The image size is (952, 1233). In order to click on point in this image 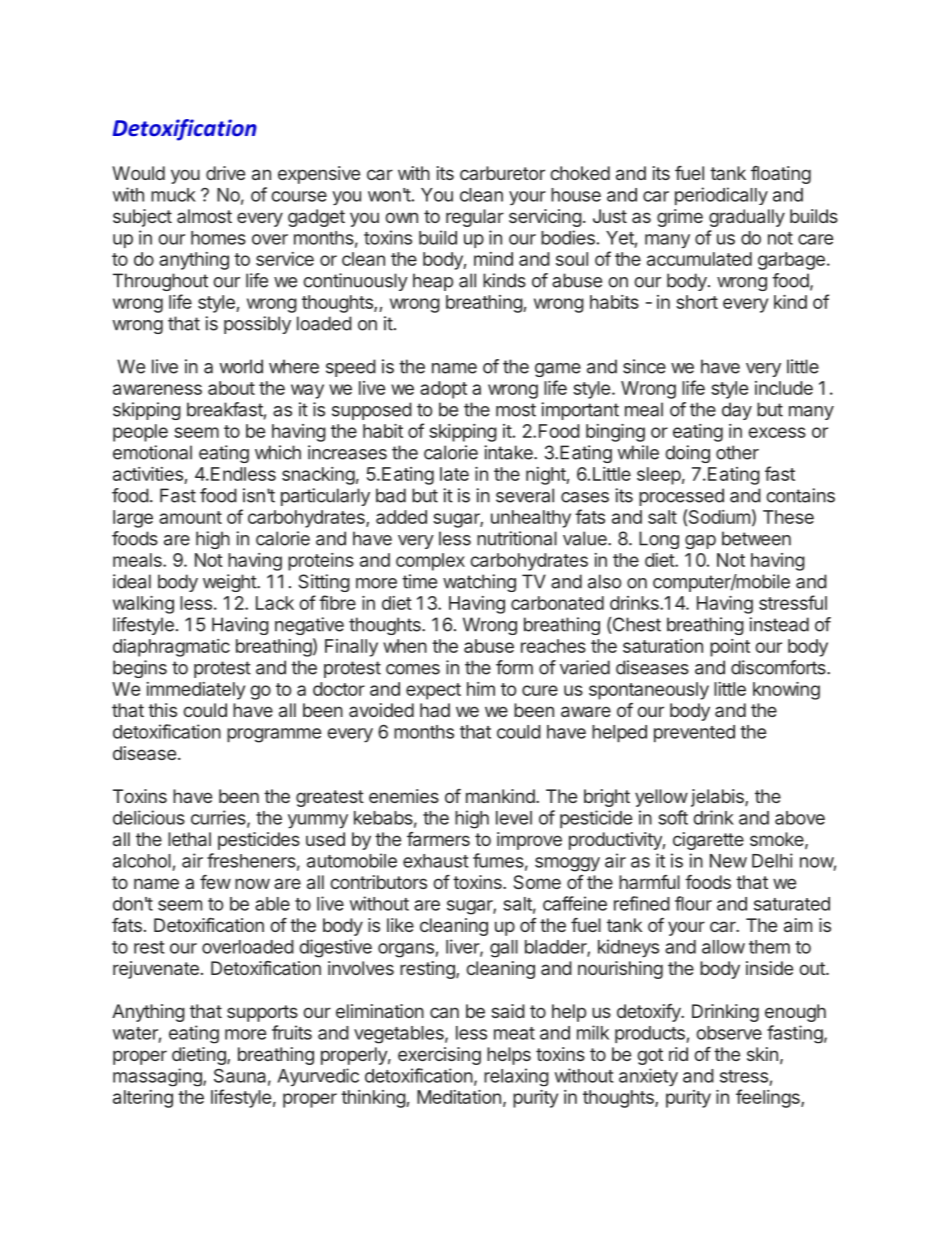, I will do `click(730, 648)`.
